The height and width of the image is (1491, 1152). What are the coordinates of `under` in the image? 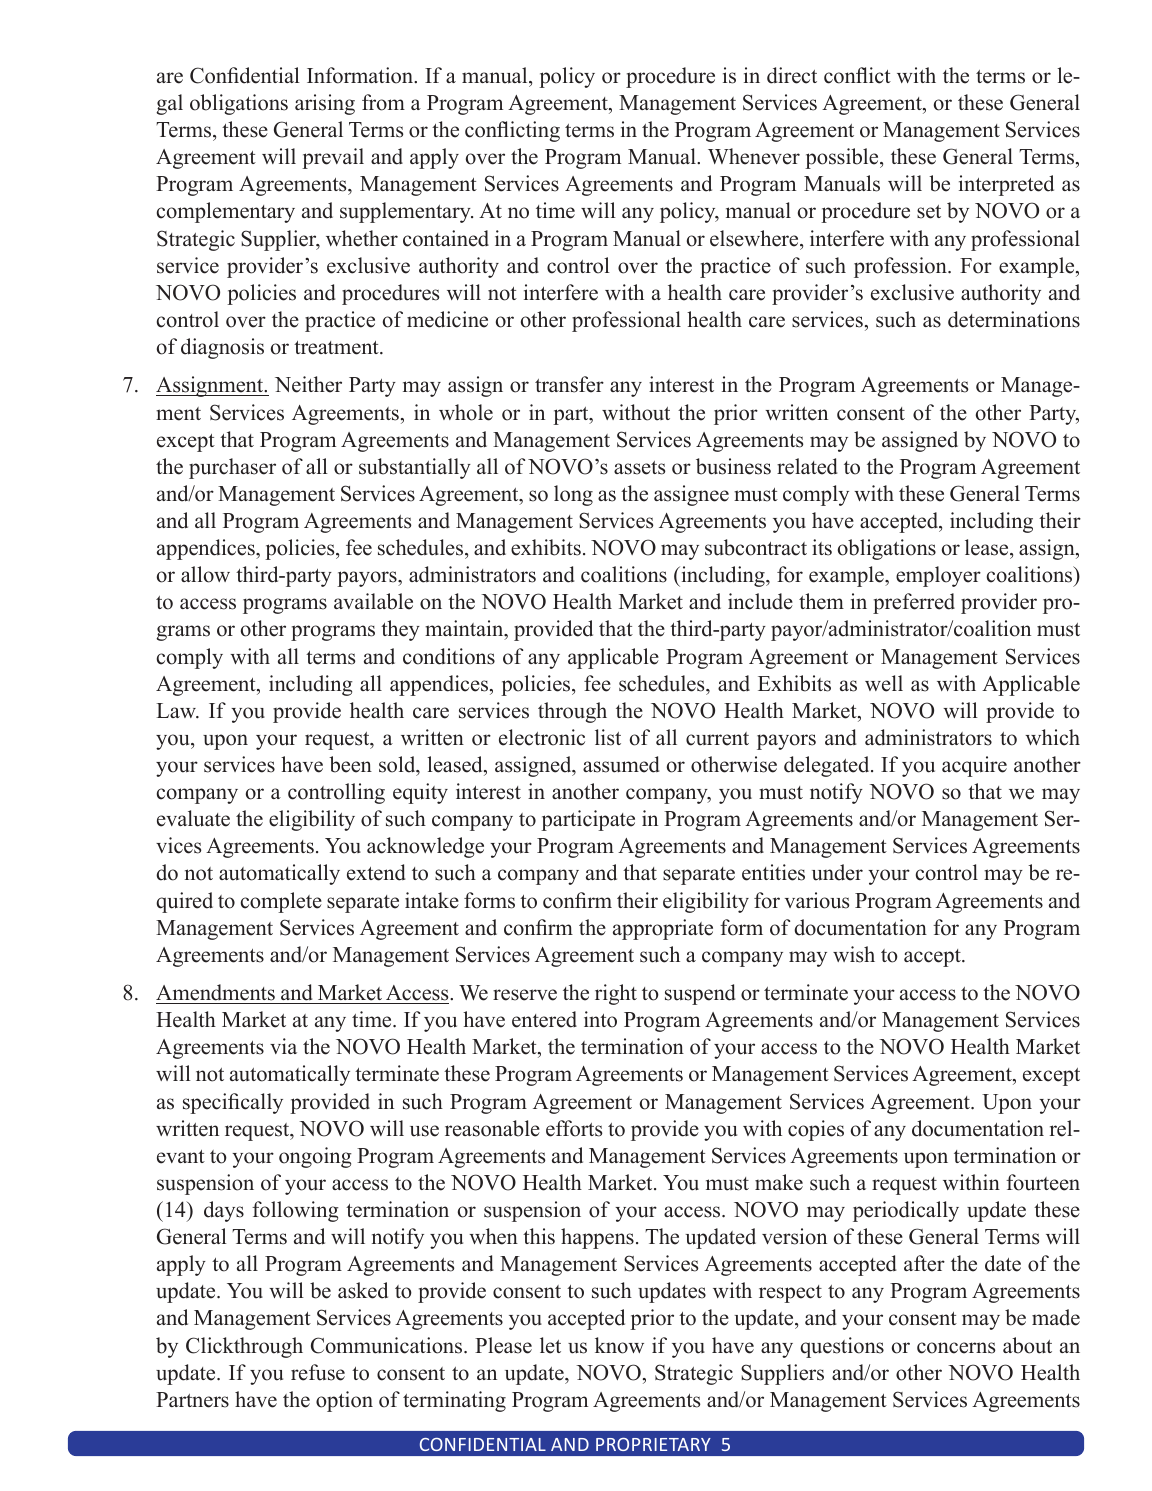 It's located at (837, 872).
